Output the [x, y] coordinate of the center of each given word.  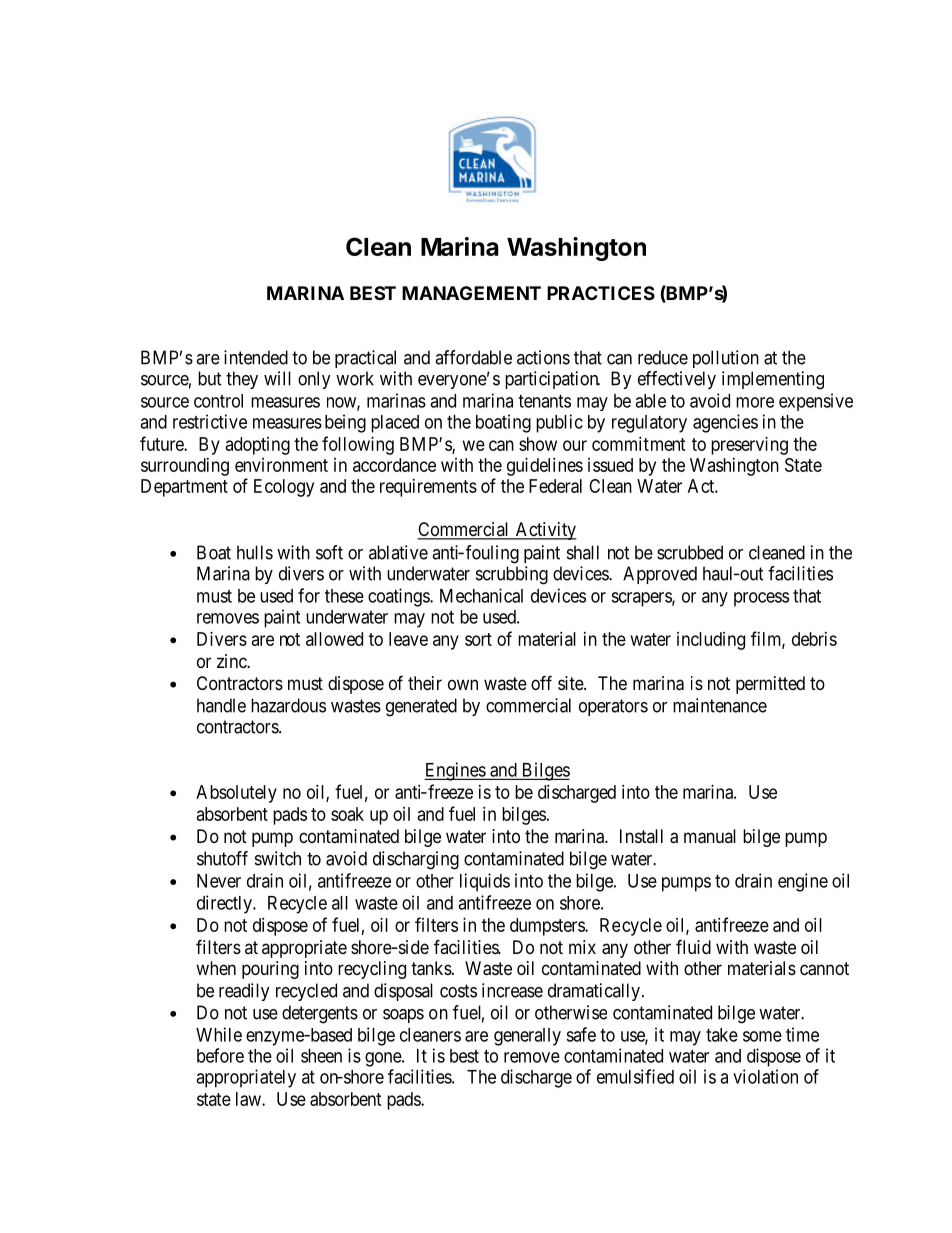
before [220, 1055]
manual [710, 836]
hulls [255, 552]
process [761, 599]
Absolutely [236, 794]
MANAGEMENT [471, 293]
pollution [726, 359]
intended [256, 357]
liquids [485, 882]
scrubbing [512, 575]
